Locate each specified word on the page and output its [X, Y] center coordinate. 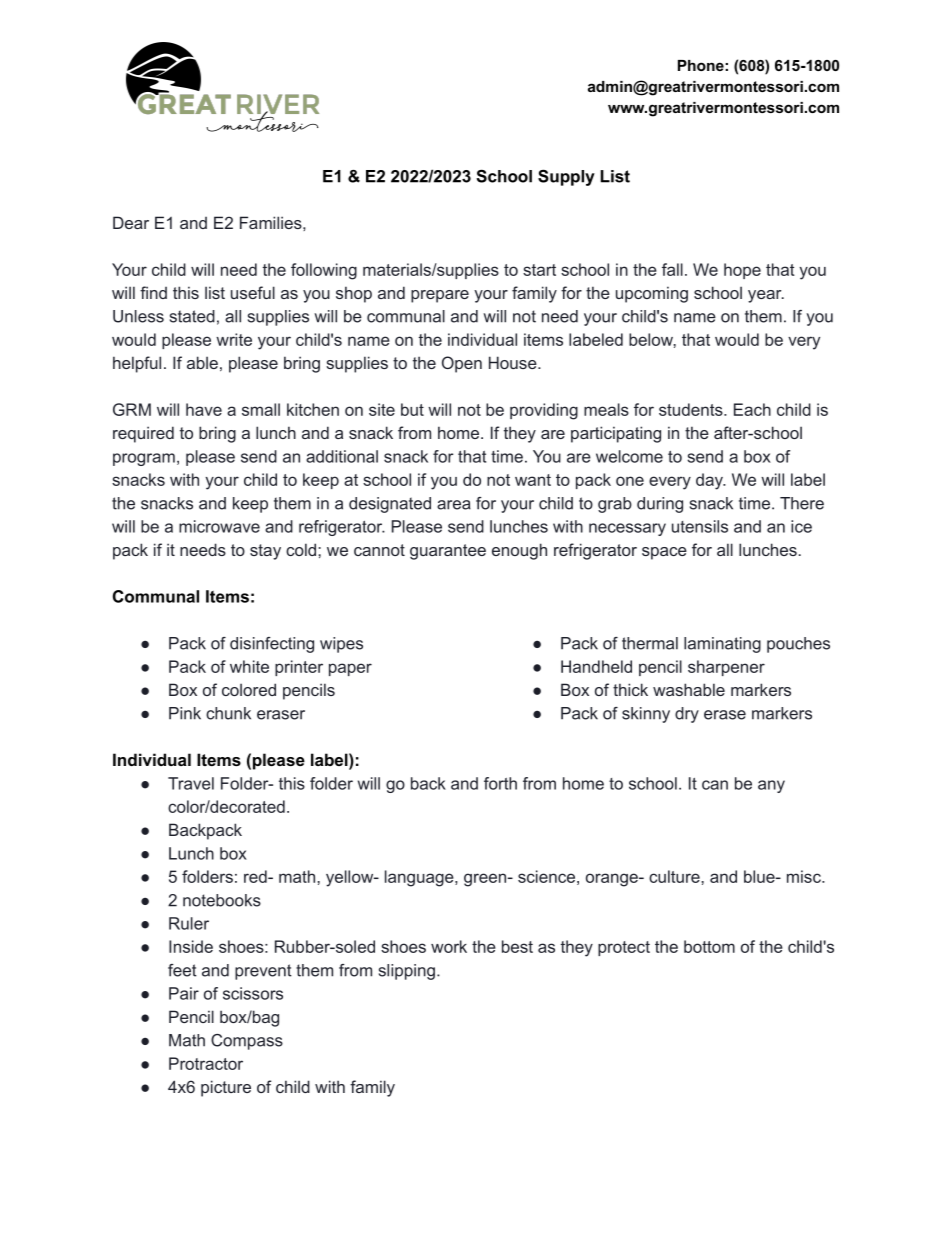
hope [742, 271]
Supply [566, 177]
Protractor [206, 1063]
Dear [131, 222]
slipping [407, 972]
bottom [709, 946]
